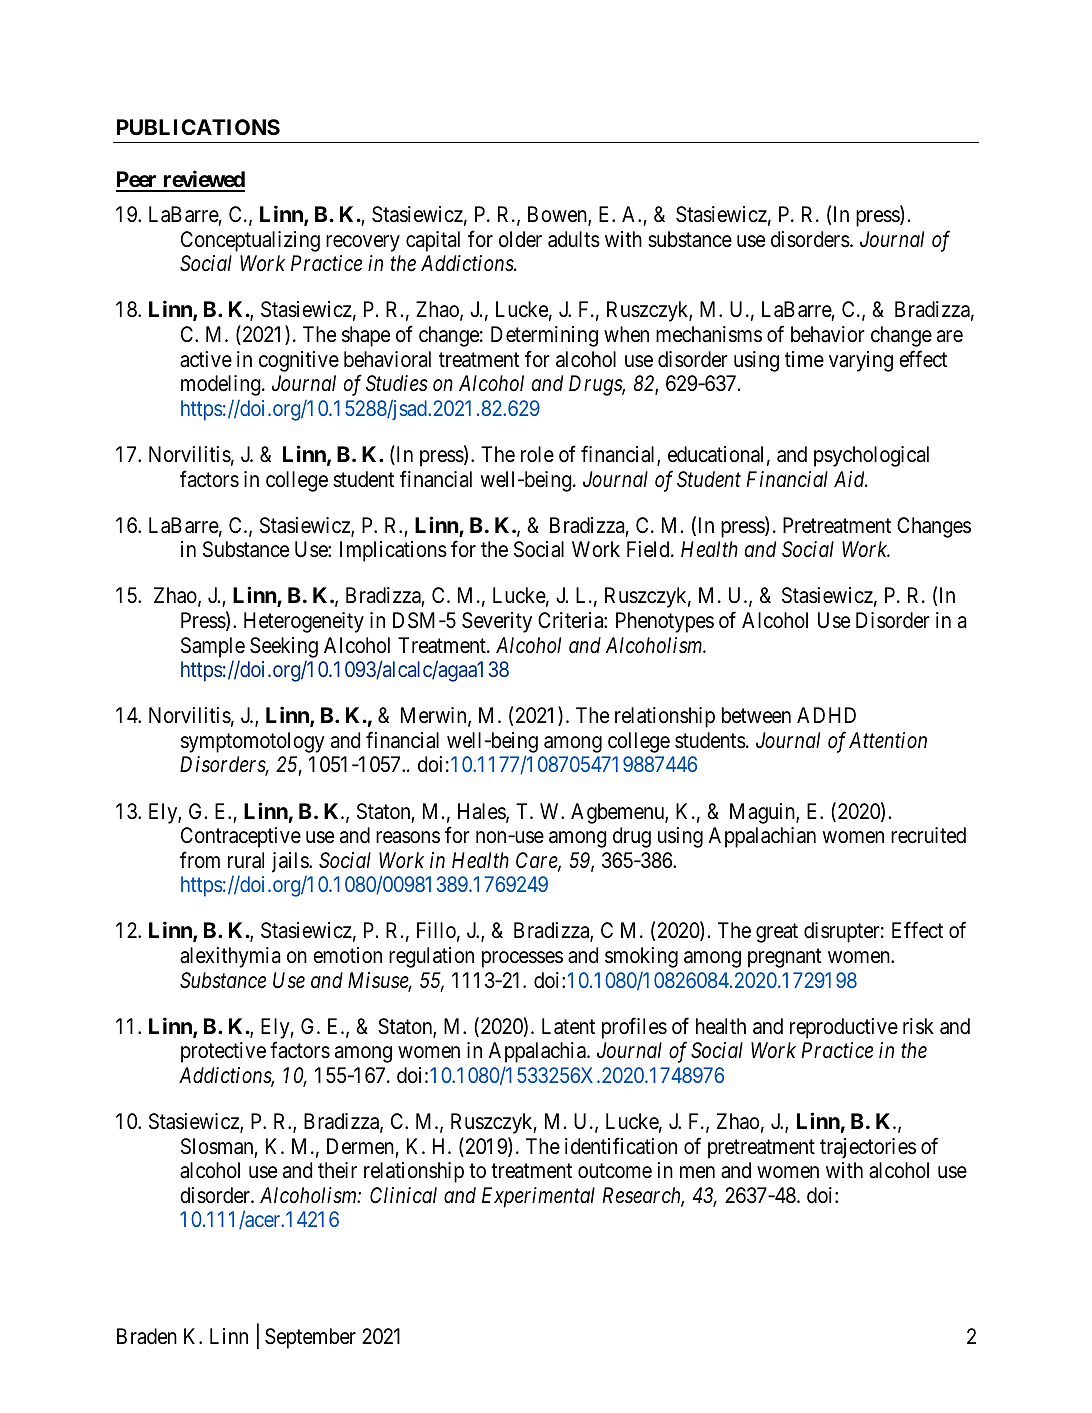 The height and width of the screenshot is (1413, 1092). I want to click on role, so click(537, 454).
